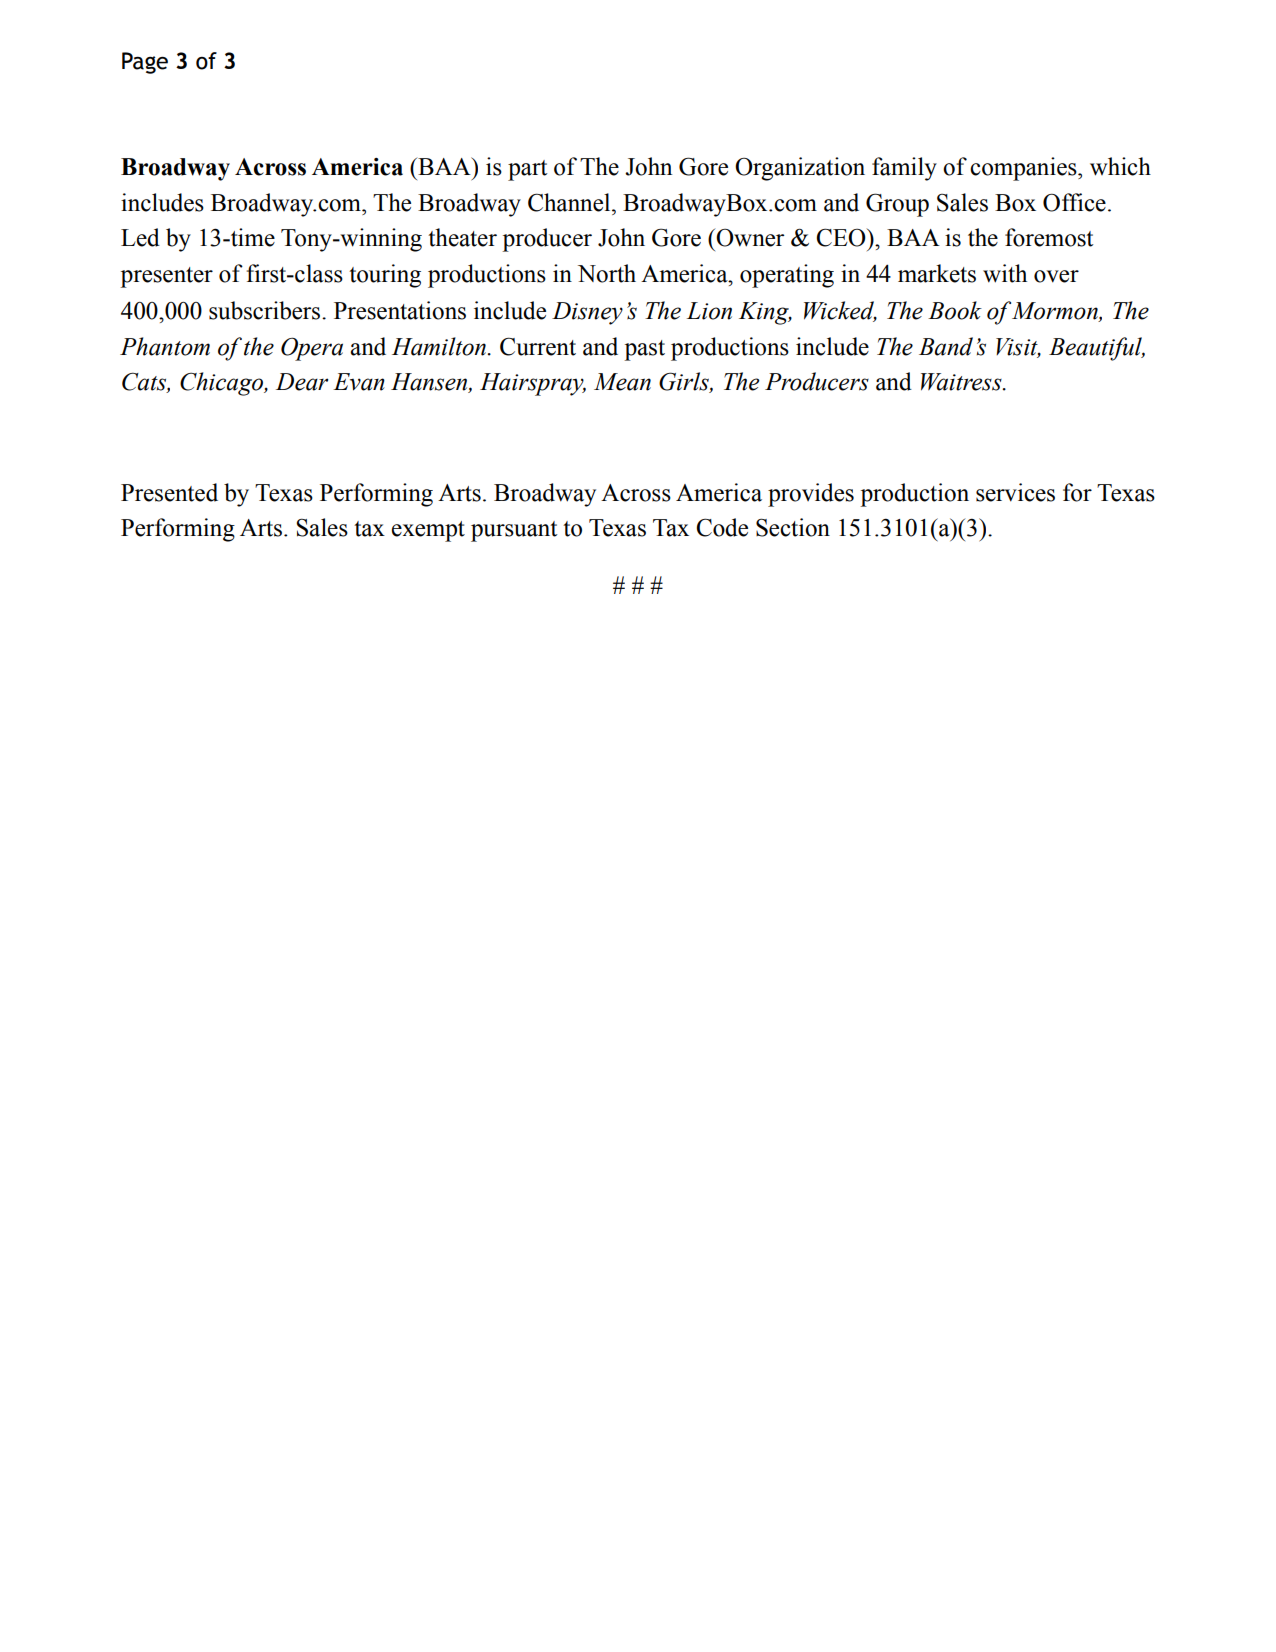 The width and height of the screenshot is (1276, 1652). Describe the element at coordinates (1015, 492) in the screenshot. I see `services` at that location.
